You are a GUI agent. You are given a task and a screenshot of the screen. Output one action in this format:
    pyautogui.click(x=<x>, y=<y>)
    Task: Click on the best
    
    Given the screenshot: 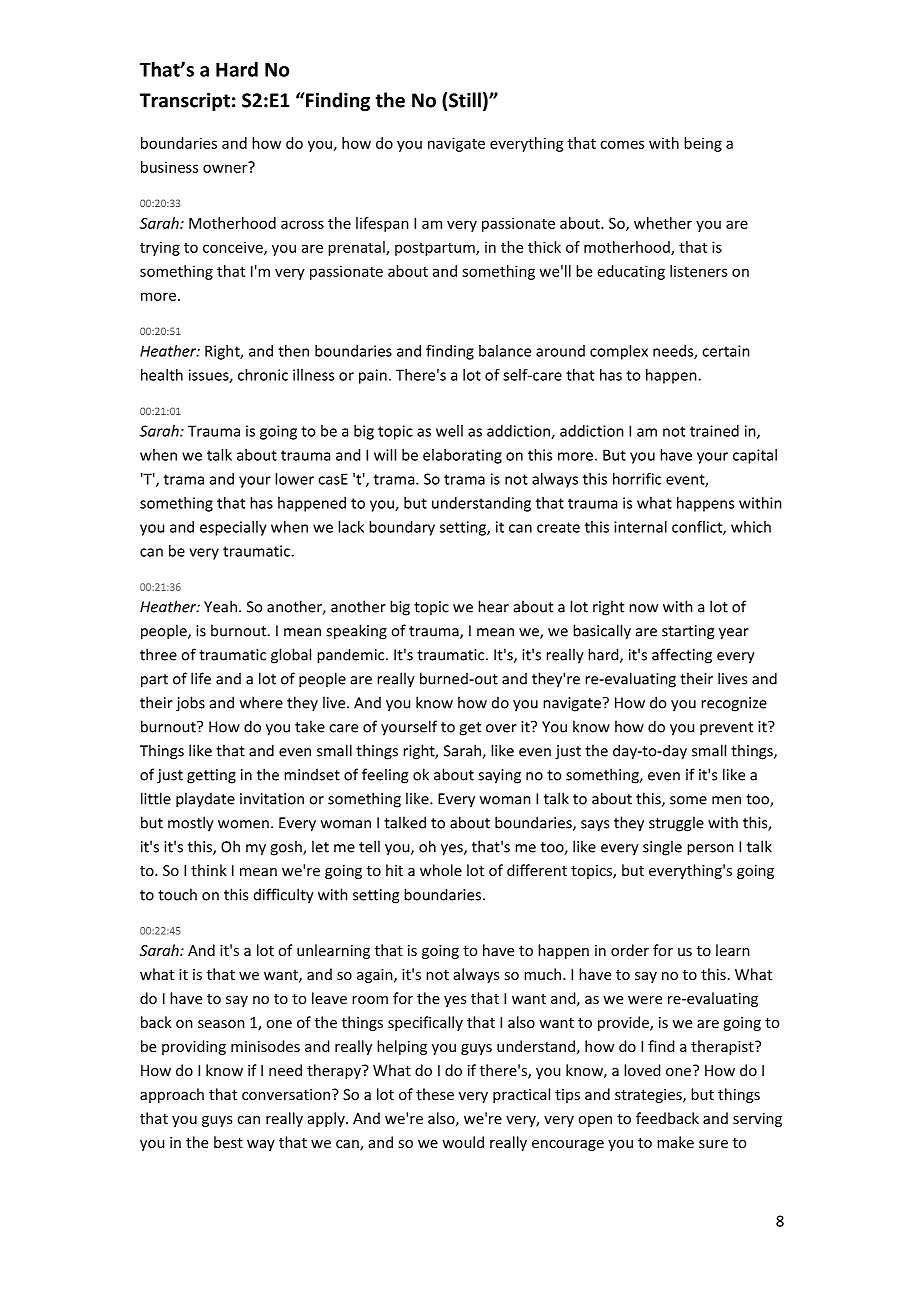 What is the action you would take?
    pyautogui.click(x=228, y=1142)
